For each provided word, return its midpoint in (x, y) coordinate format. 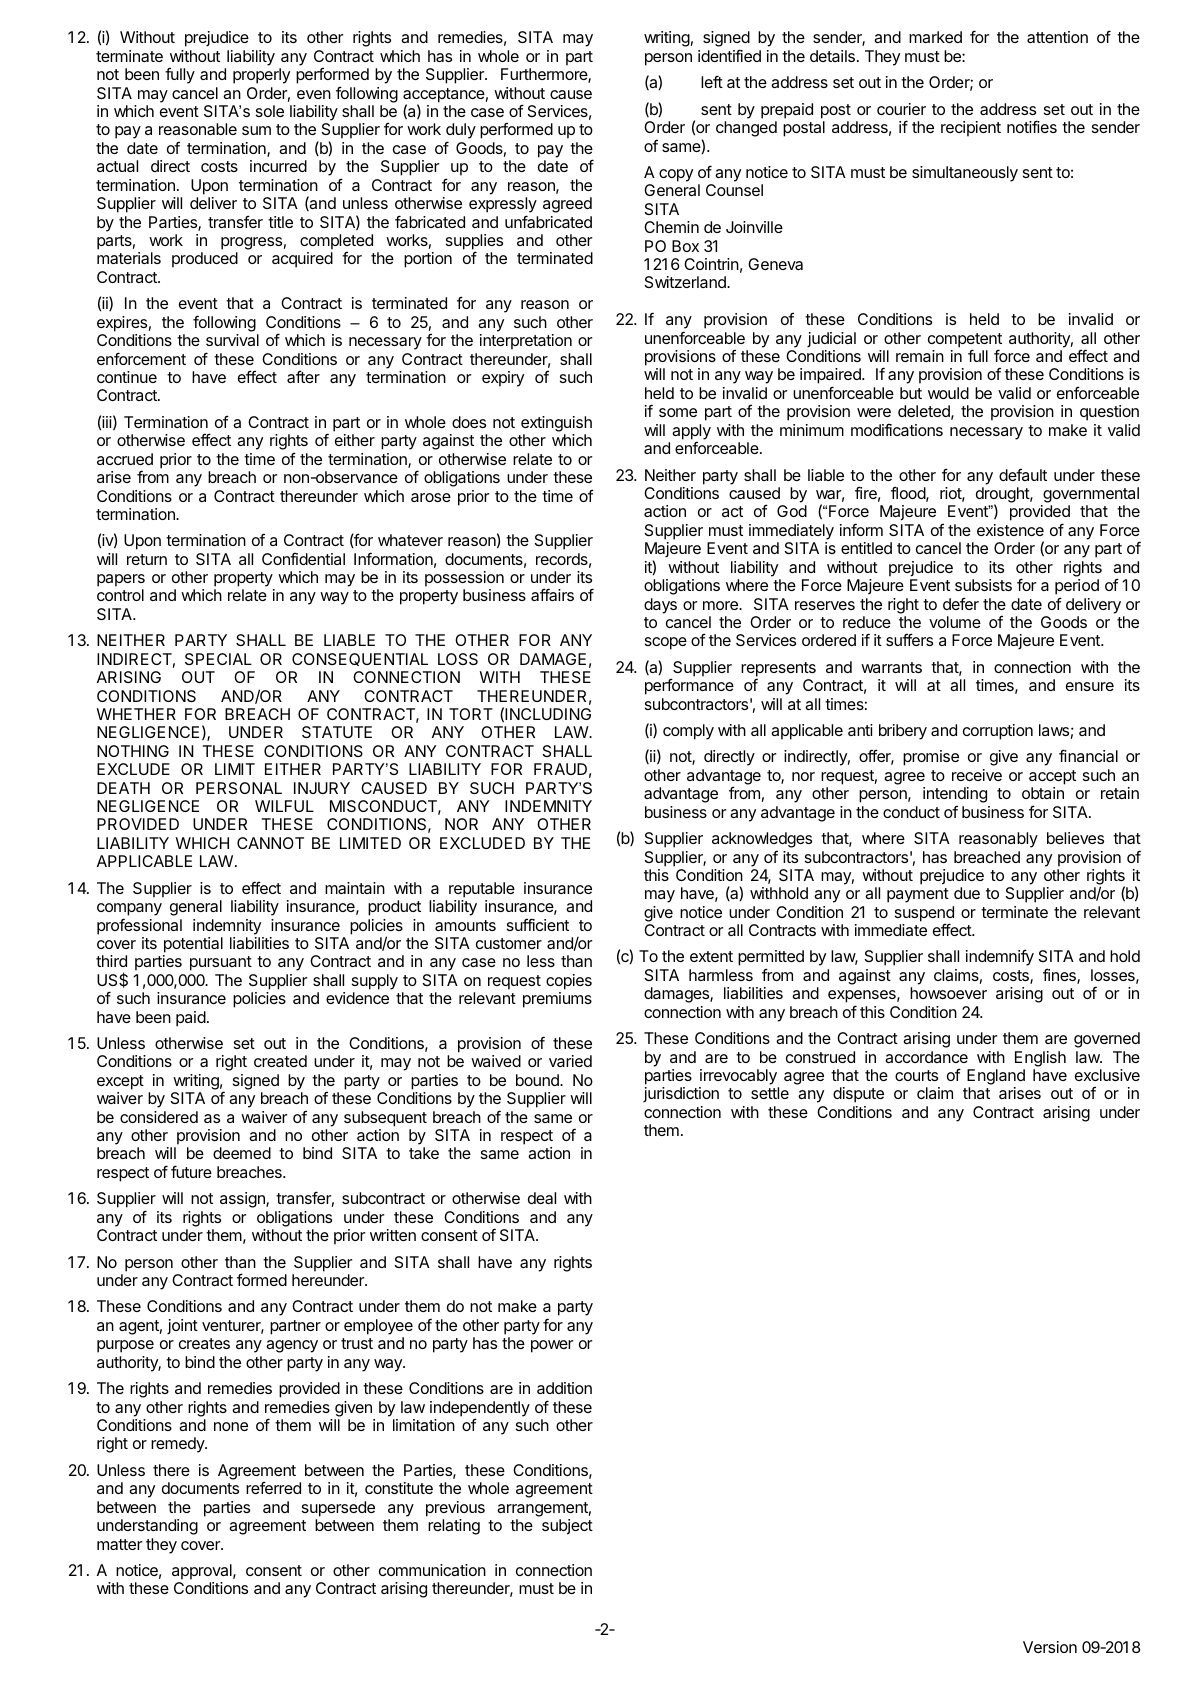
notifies (1032, 126)
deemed (242, 1153)
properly (261, 76)
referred (273, 1487)
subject (567, 1527)
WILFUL (284, 806)
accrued (125, 459)
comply (688, 732)
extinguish (556, 424)
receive (977, 775)
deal (542, 1198)
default (1023, 475)
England (996, 1078)
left (712, 81)
